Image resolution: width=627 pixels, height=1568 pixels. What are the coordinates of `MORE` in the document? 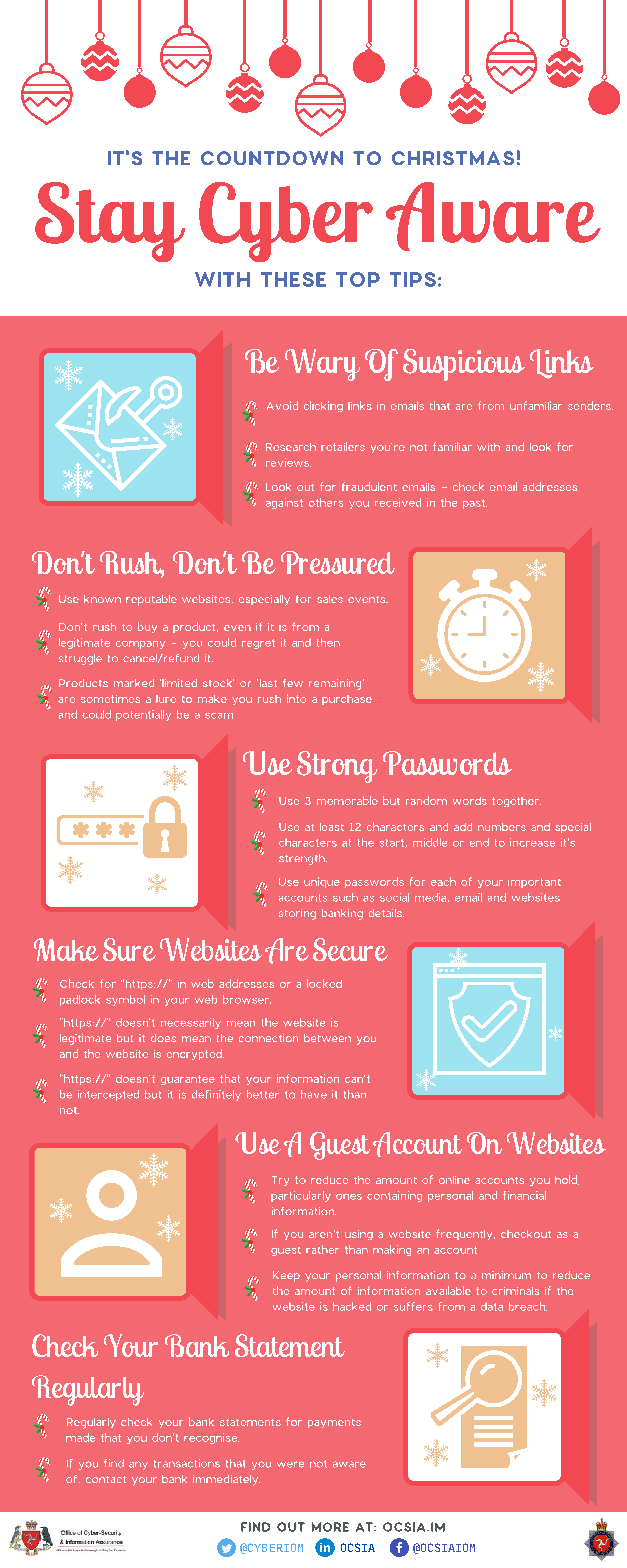 It's located at (330, 1527).
